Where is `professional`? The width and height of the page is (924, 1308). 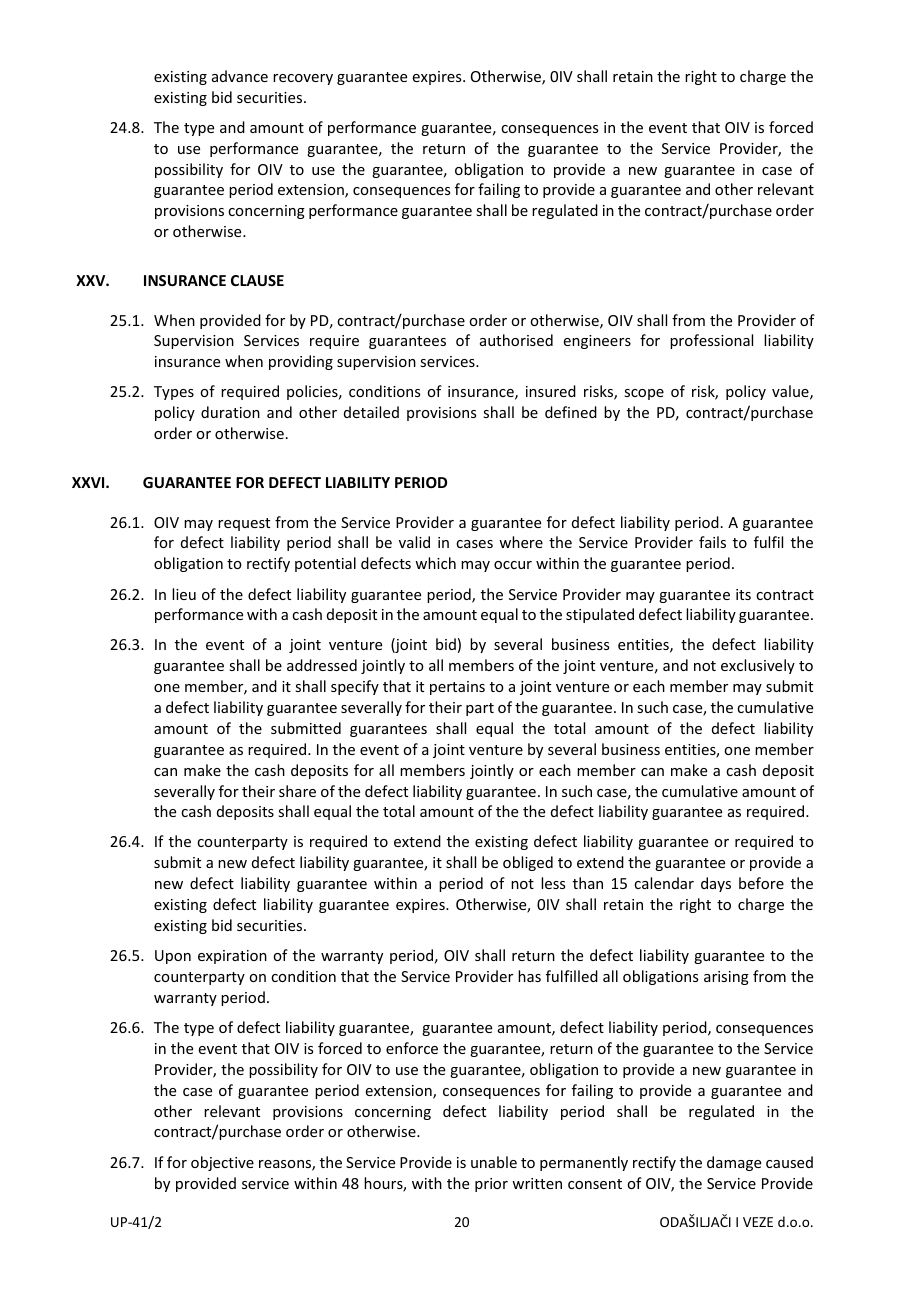 professional is located at coordinates (711, 341).
